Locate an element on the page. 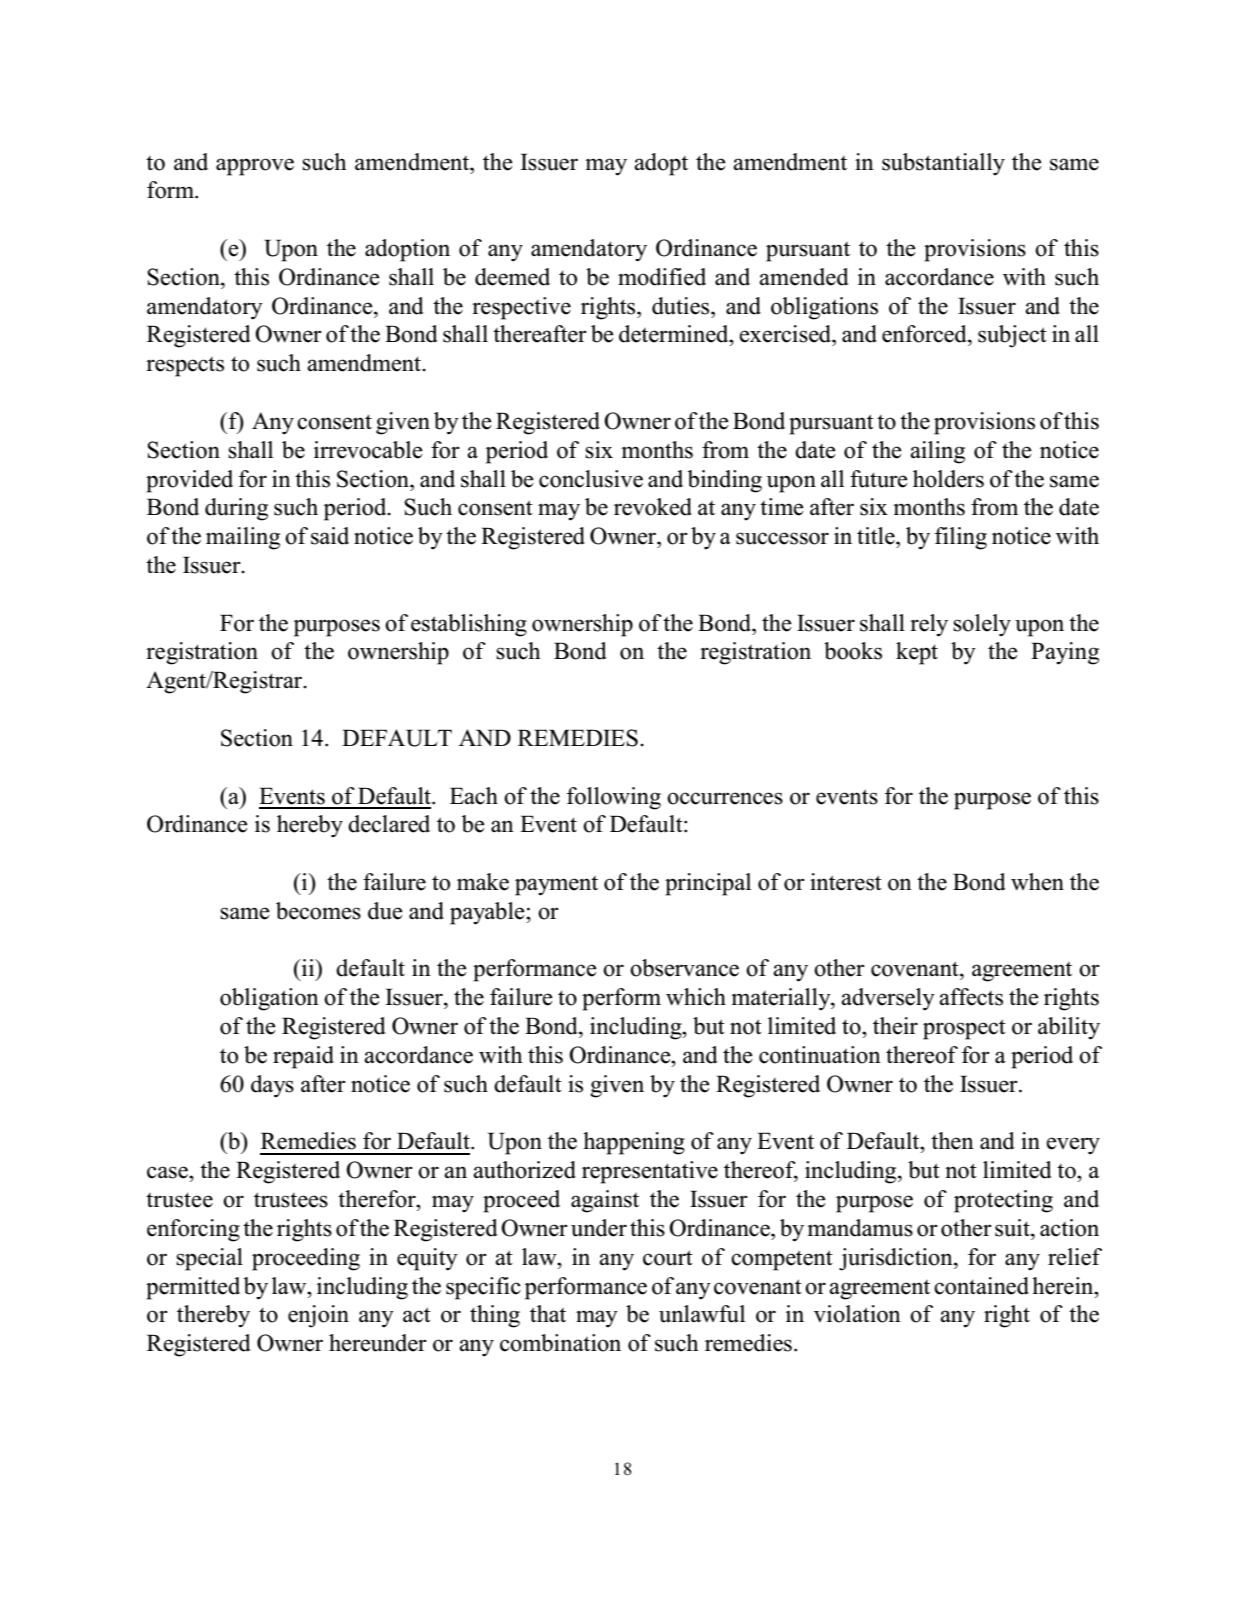  declared is located at coordinates (389, 824).
